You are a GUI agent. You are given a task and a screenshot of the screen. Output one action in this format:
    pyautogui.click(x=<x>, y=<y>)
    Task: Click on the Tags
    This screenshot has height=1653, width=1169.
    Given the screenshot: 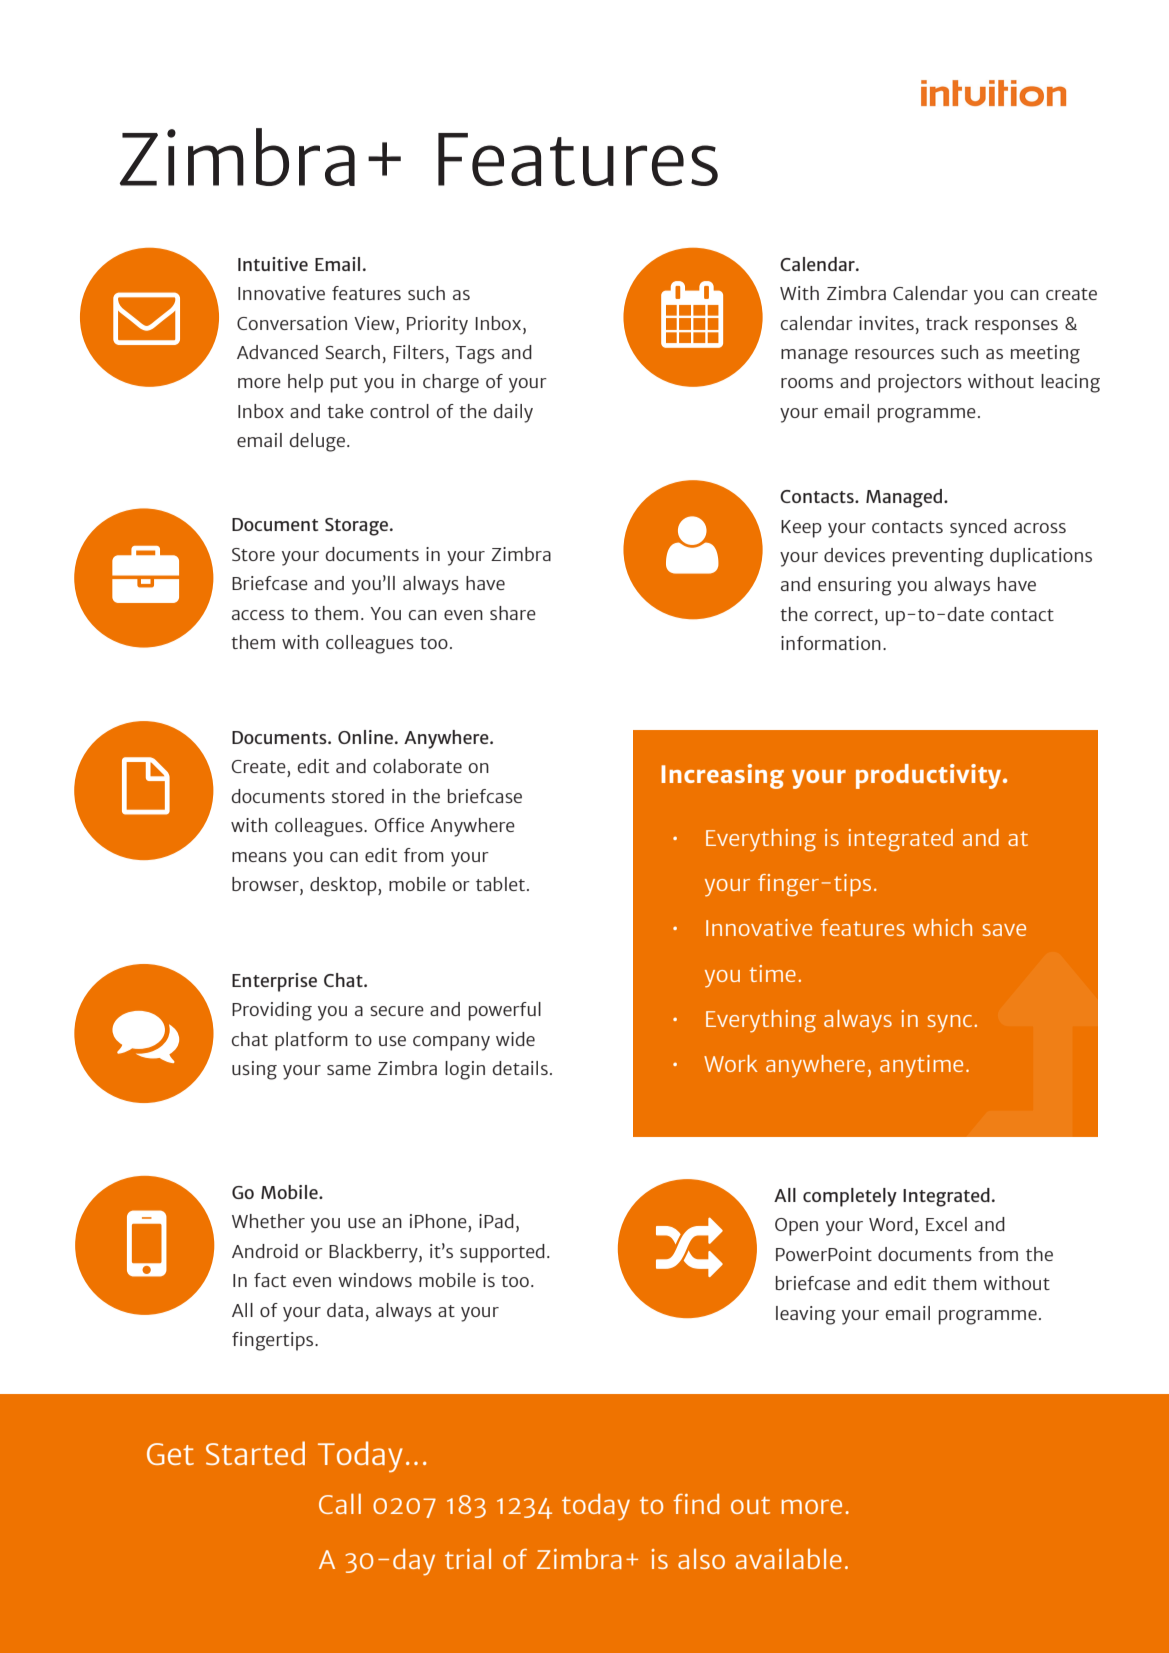 What is the action you would take?
    pyautogui.click(x=475, y=355)
